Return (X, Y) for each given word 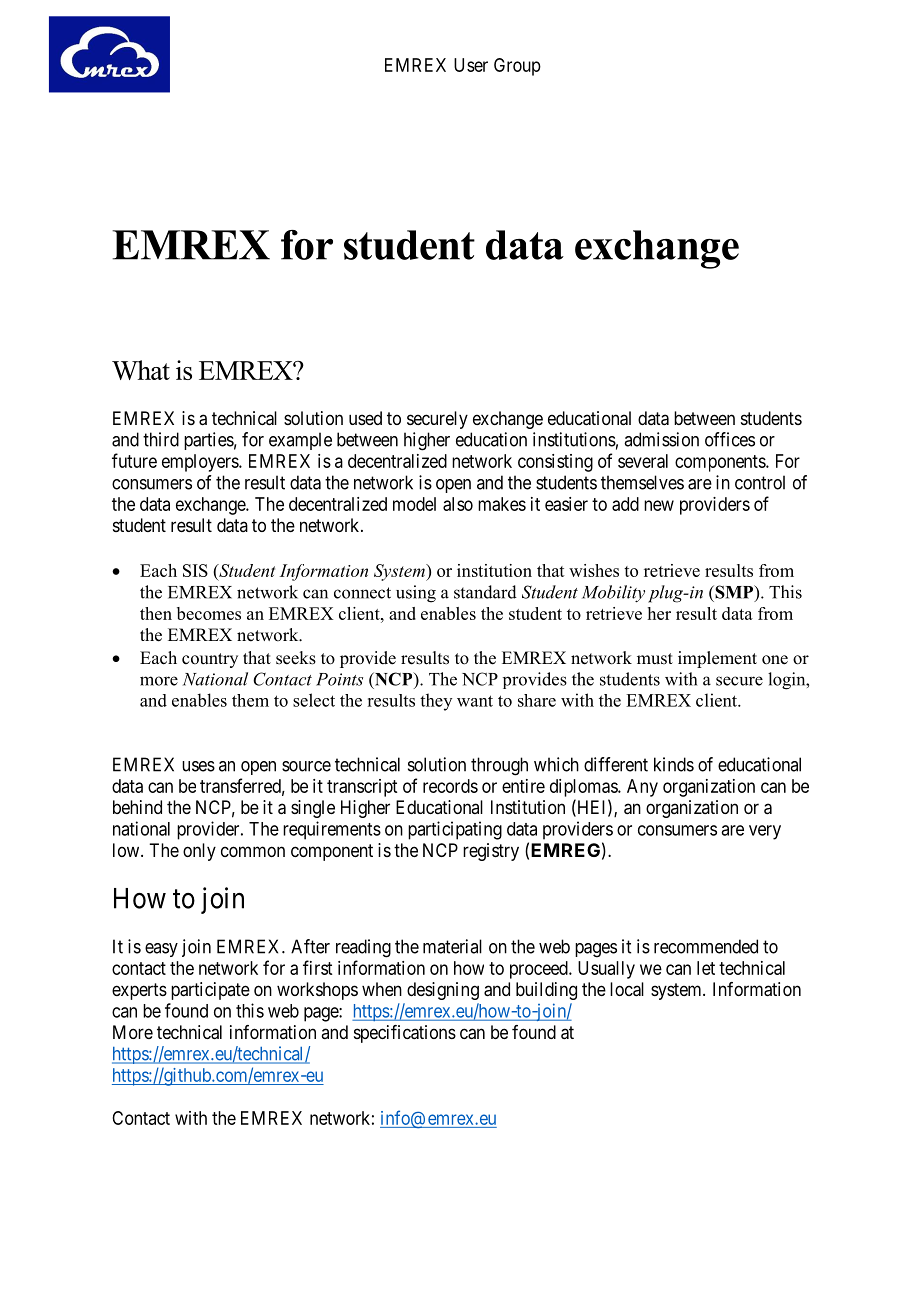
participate (210, 991)
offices (730, 439)
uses (198, 766)
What (141, 370)
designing (443, 991)
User (471, 65)
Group (517, 67)
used (365, 418)
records (450, 786)
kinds (674, 764)
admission (661, 439)
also (458, 504)
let (706, 968)
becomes (209, 613)
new (659, 505)
